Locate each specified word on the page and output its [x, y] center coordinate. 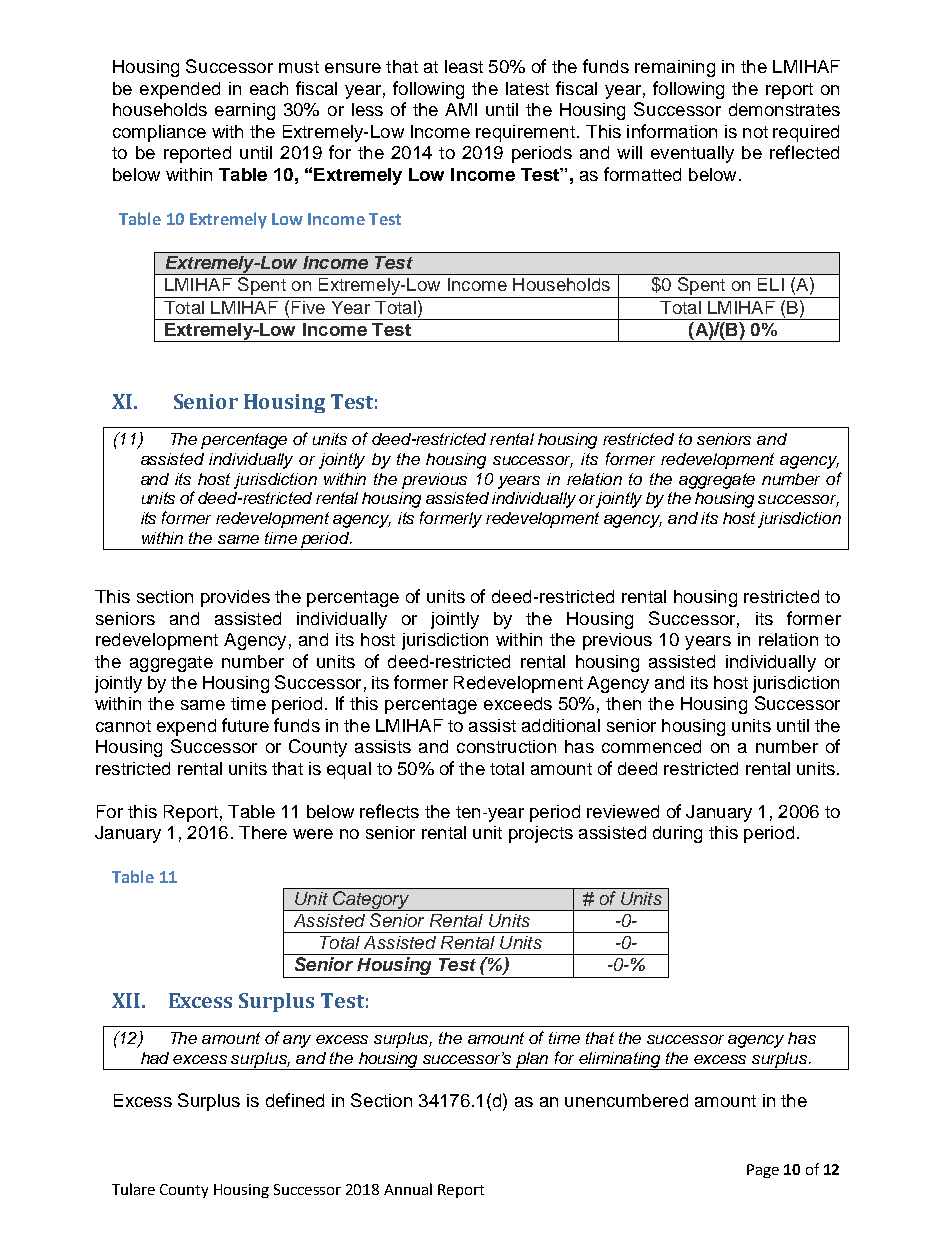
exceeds [518, 703]
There [263, 832]
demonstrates [784, 109]
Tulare [133, 1189]
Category [371, 901]
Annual [408, 1189]
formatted [642, 174]
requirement [525, 133]
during [677, 834]
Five [308, 307]
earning [245, 111]
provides [235, 598]
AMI [461, 109]
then [623, 703]
